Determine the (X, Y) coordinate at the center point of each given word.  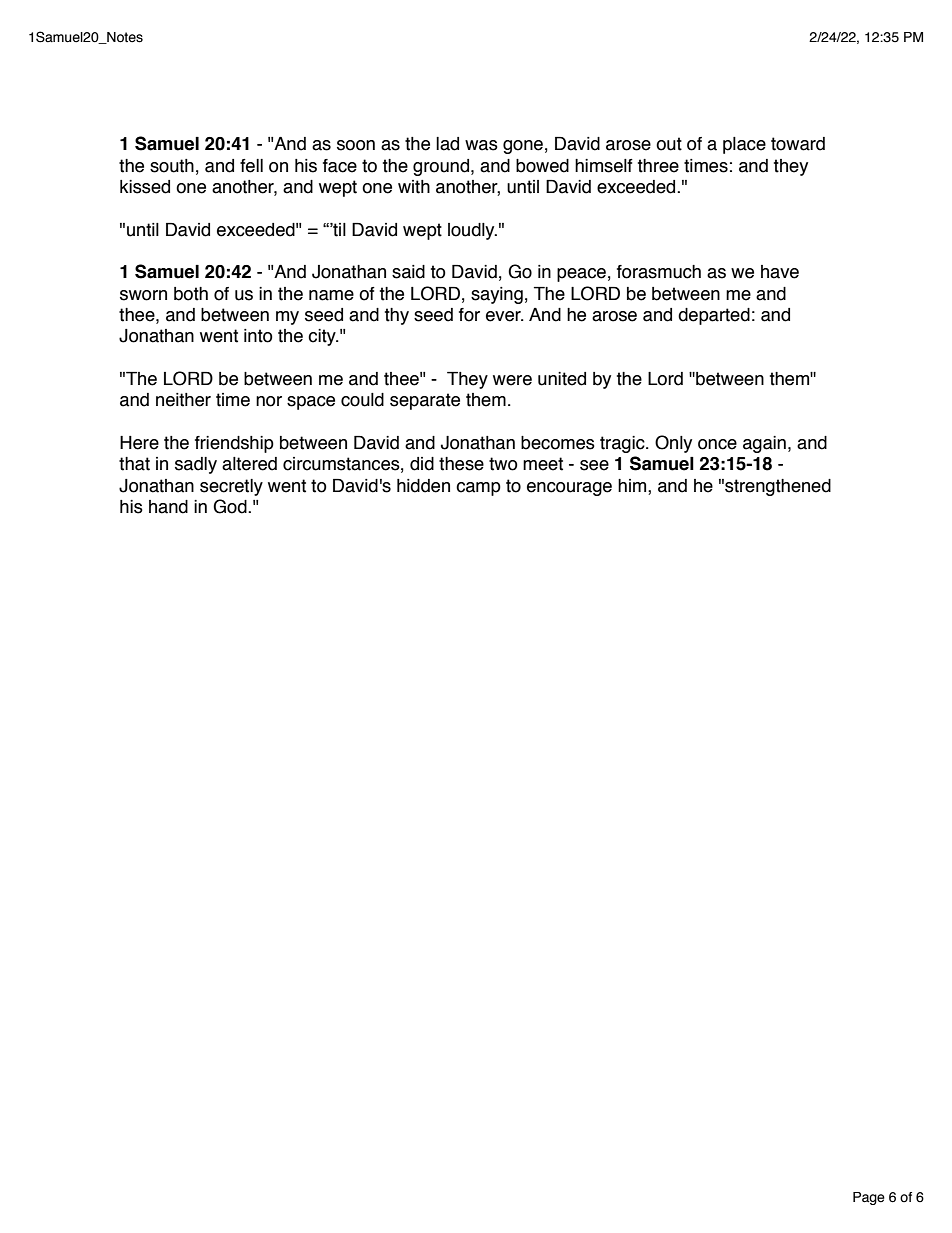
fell (251, 166)
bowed (542, 166)
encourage (569, 489)
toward (798, 144)
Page (869, 1198)
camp (478, 489)
